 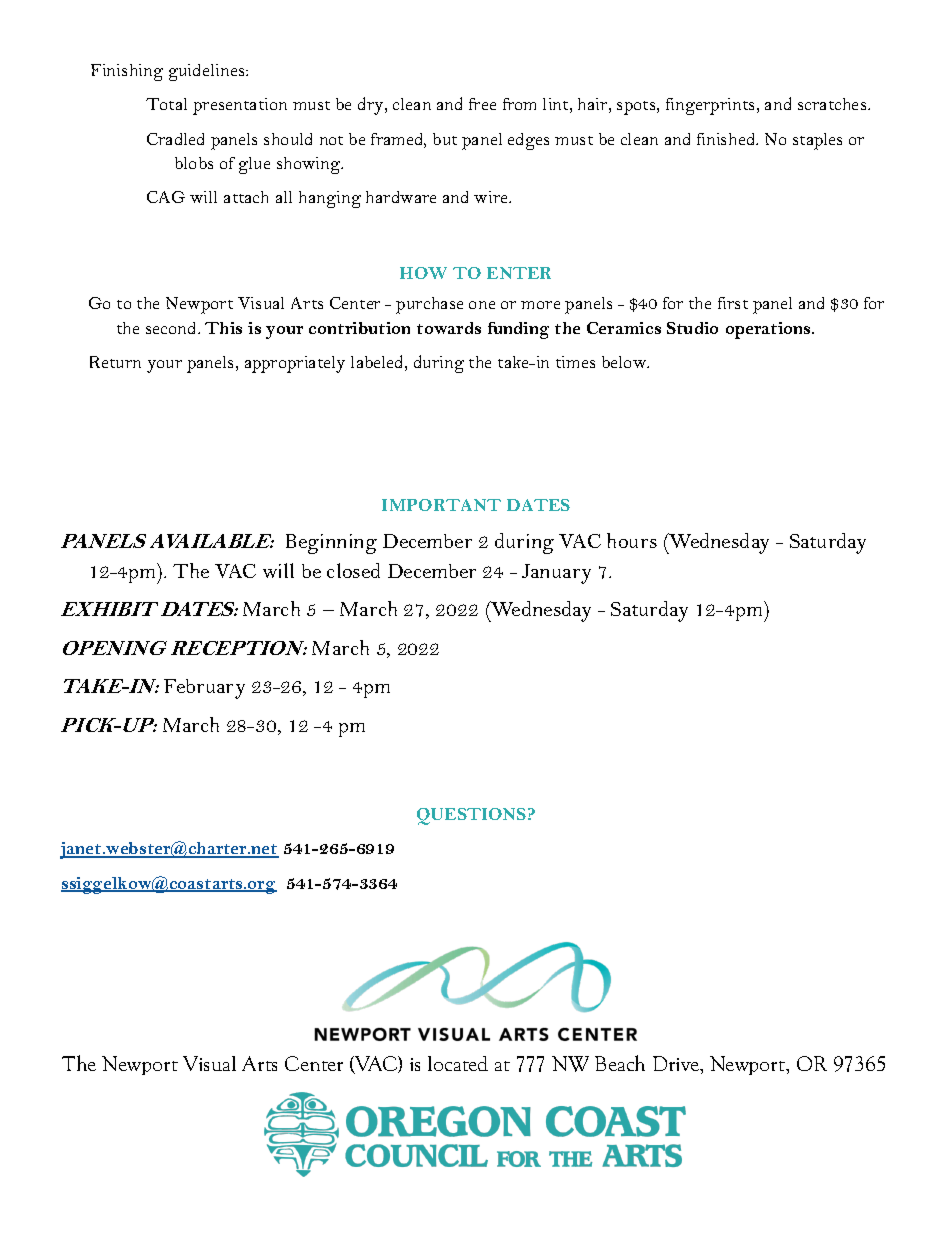 I want to click on free, so click(x=482, y=104).
